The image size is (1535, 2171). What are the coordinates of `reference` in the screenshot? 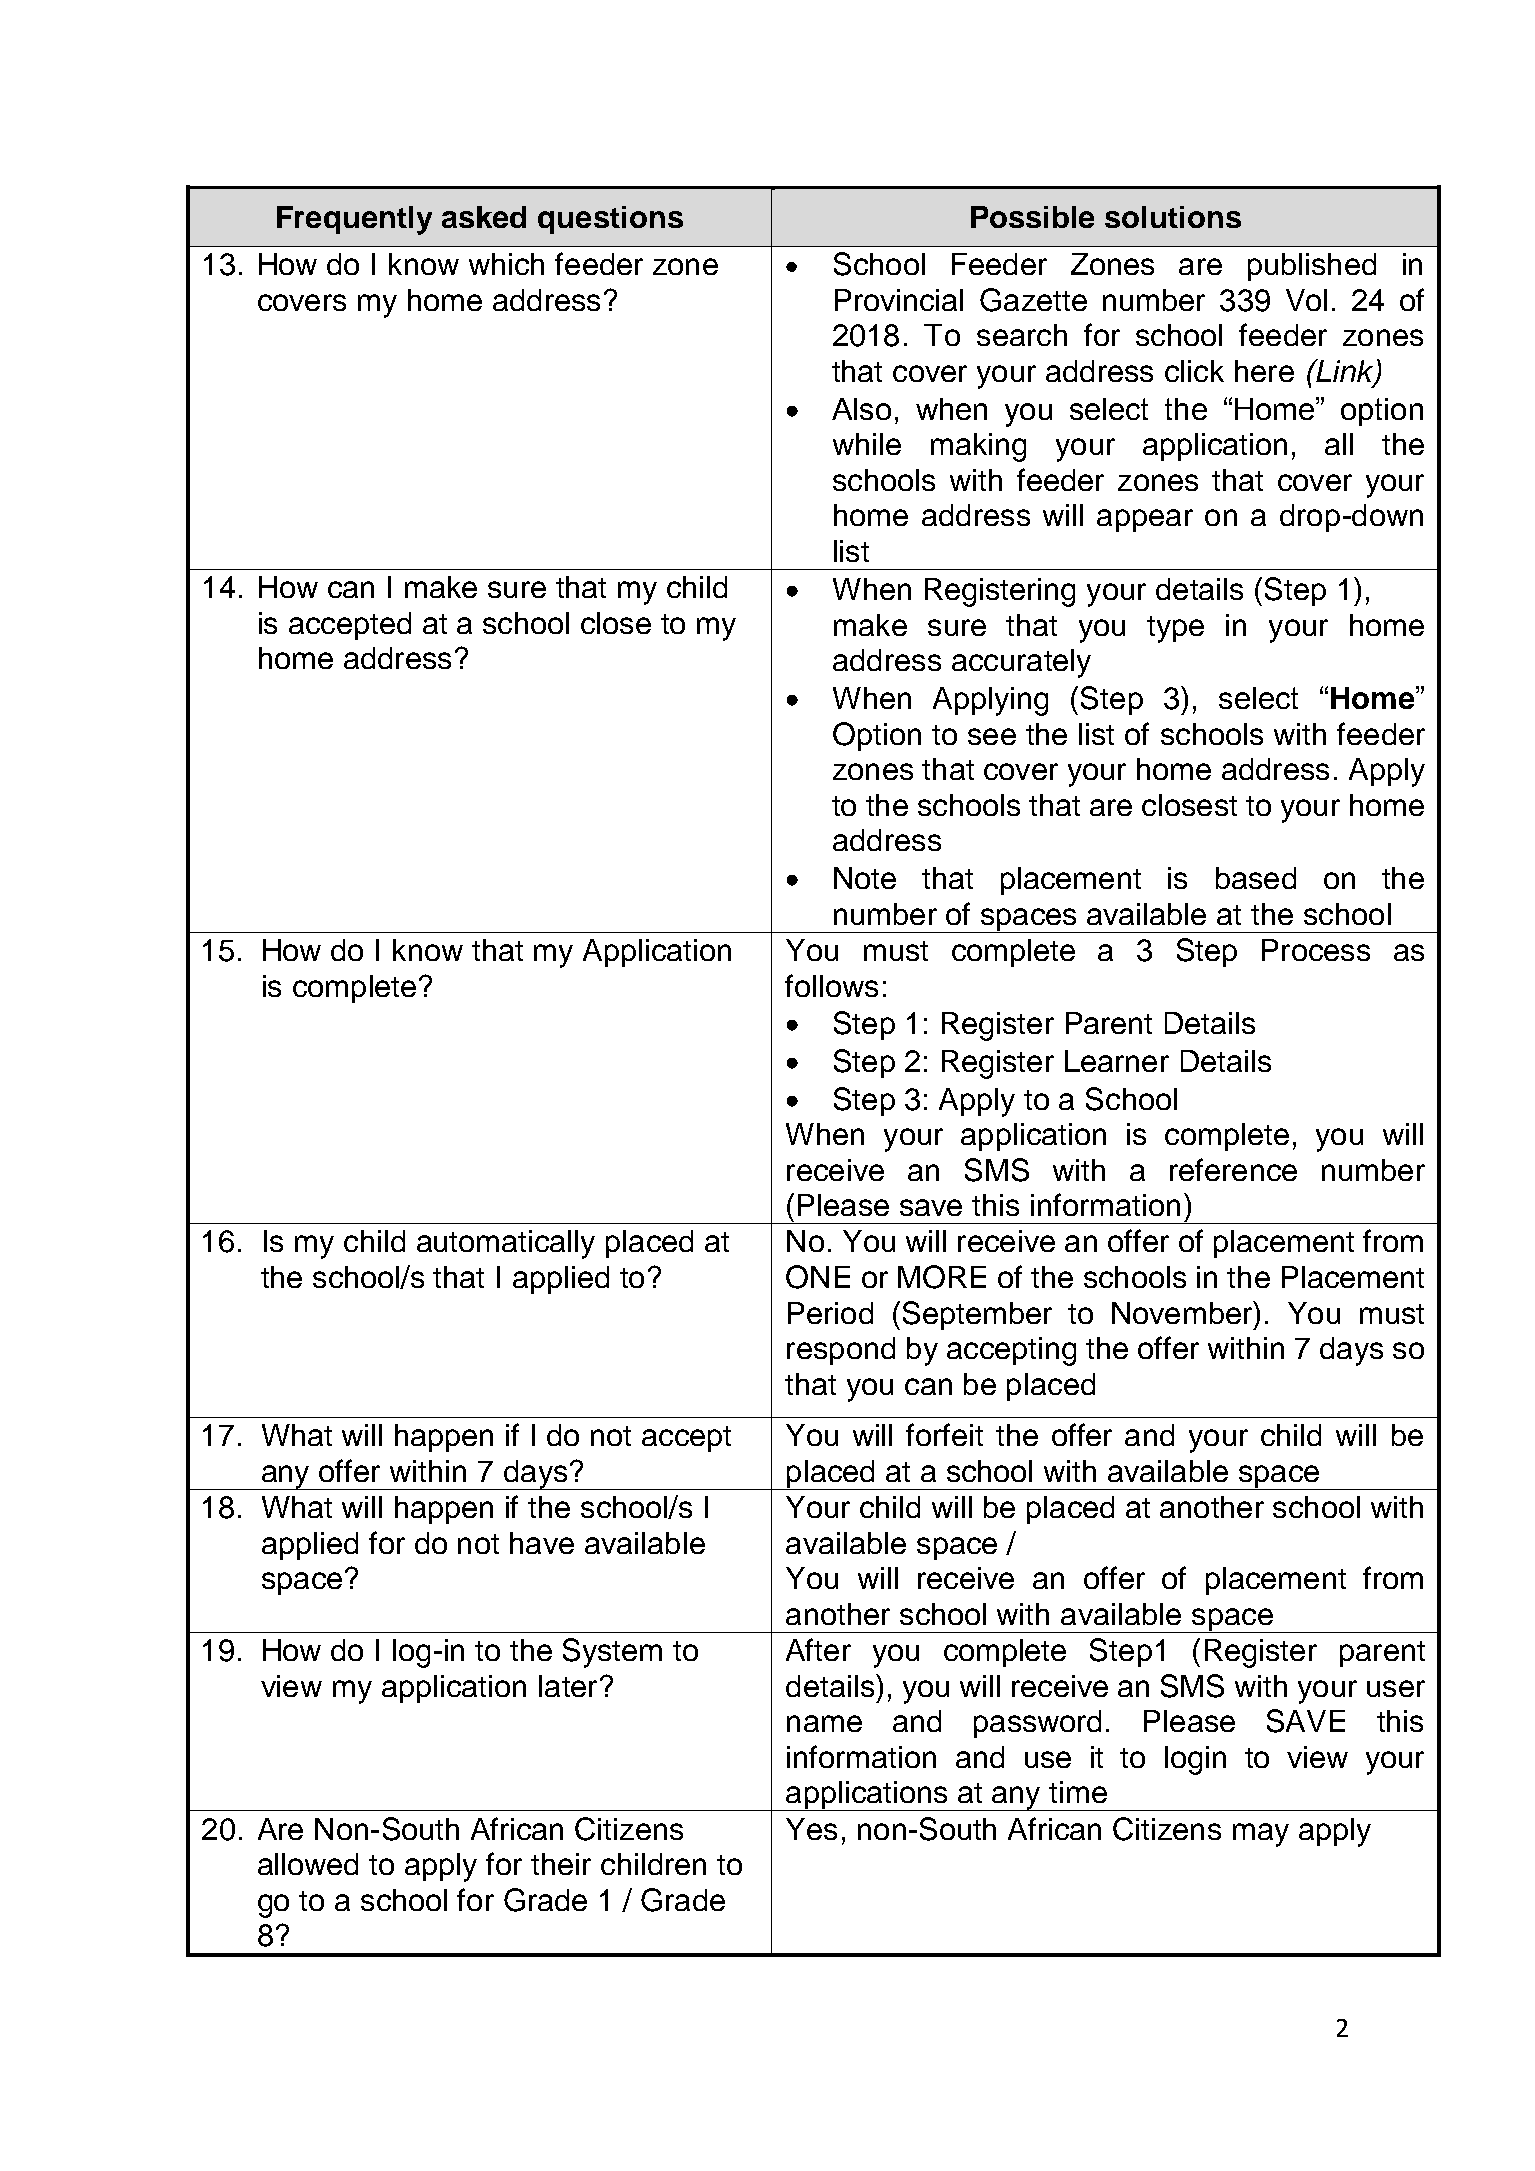 It's located at (1233, 1169).
